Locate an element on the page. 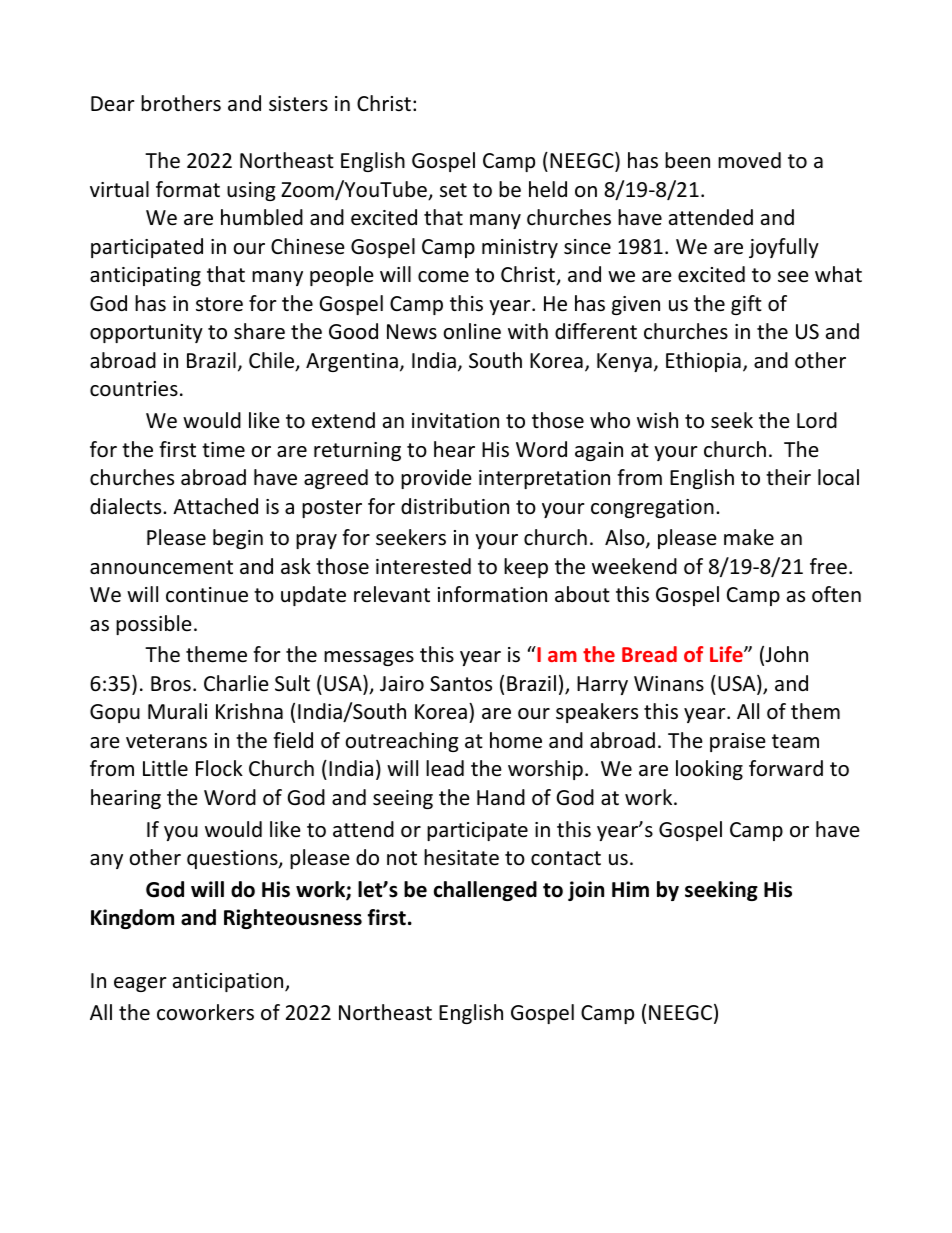 Image resolution: width=952 pixels, height=1233 pixels. Dear is located at coordinates (113, 103).
